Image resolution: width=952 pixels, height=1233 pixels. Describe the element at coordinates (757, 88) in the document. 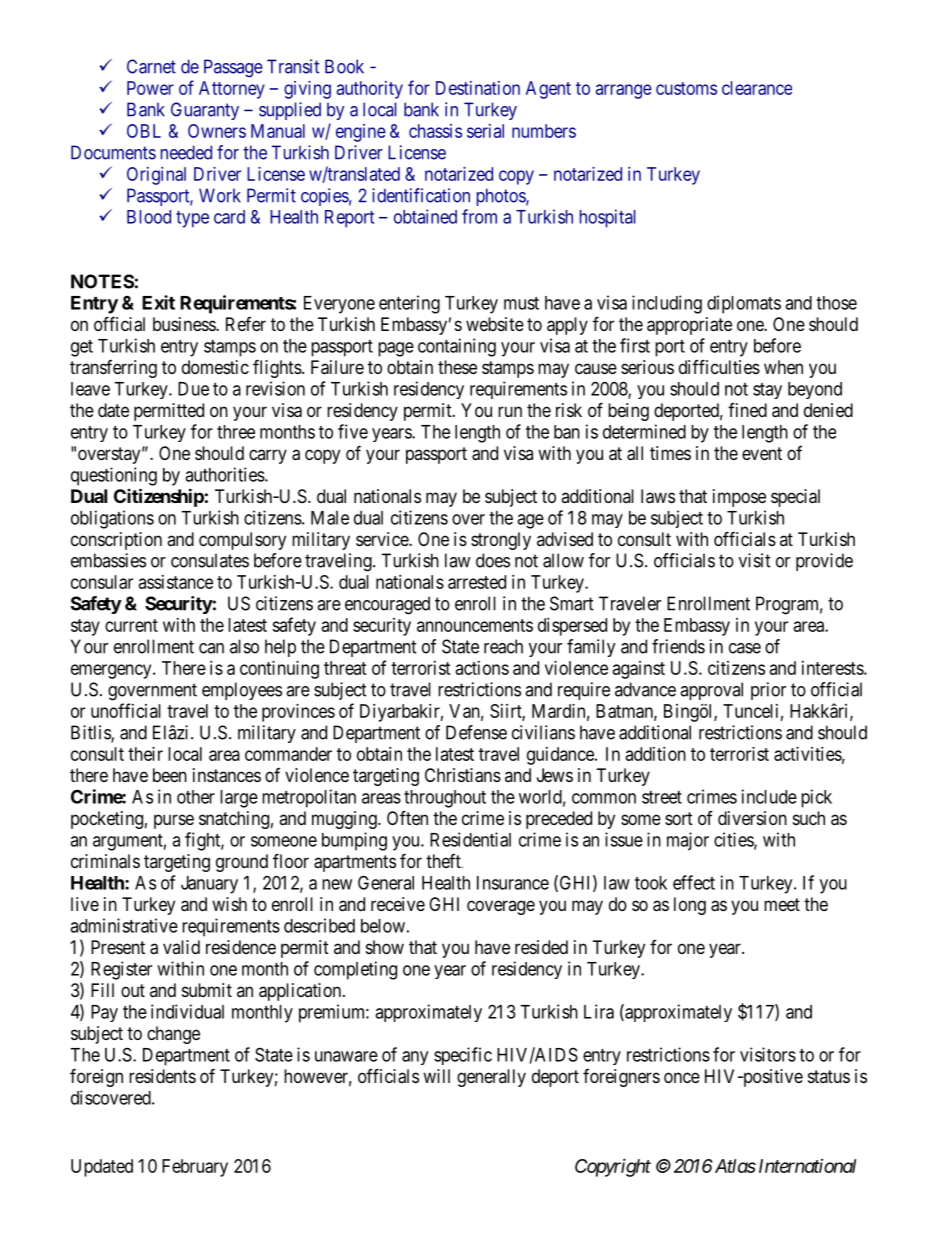

I see `clearance` at that location.
